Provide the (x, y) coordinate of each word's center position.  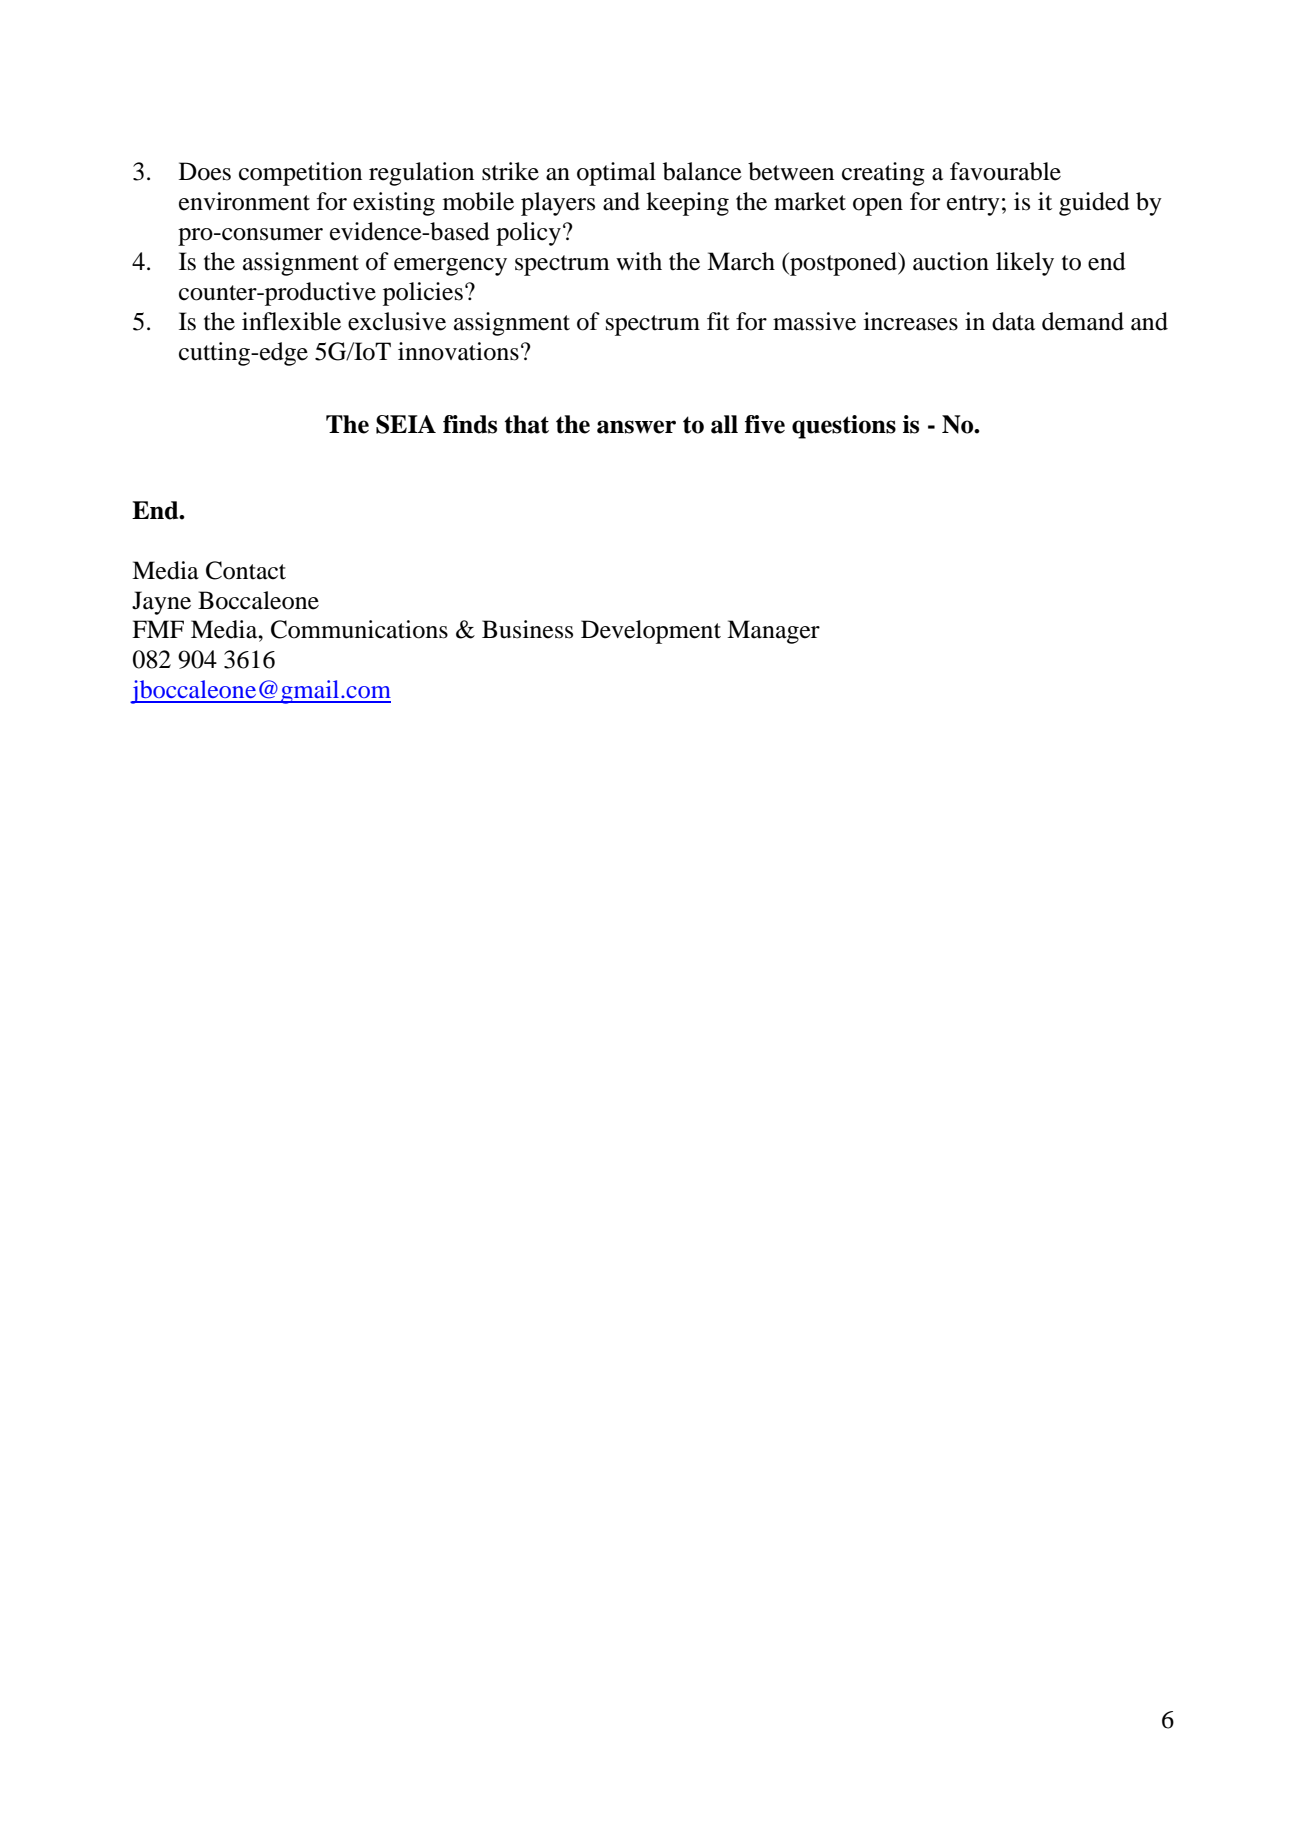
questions (844, 427)
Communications (359, 629)
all (724, 424)
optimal (616, 174)
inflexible (291, 321)
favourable (1005, 171)
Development (651, 632)
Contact (246, 570)
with (639, 261)
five (765, 424)
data (1013, 321)
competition (300, 174)
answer (636, 427)
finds (470, 424)
